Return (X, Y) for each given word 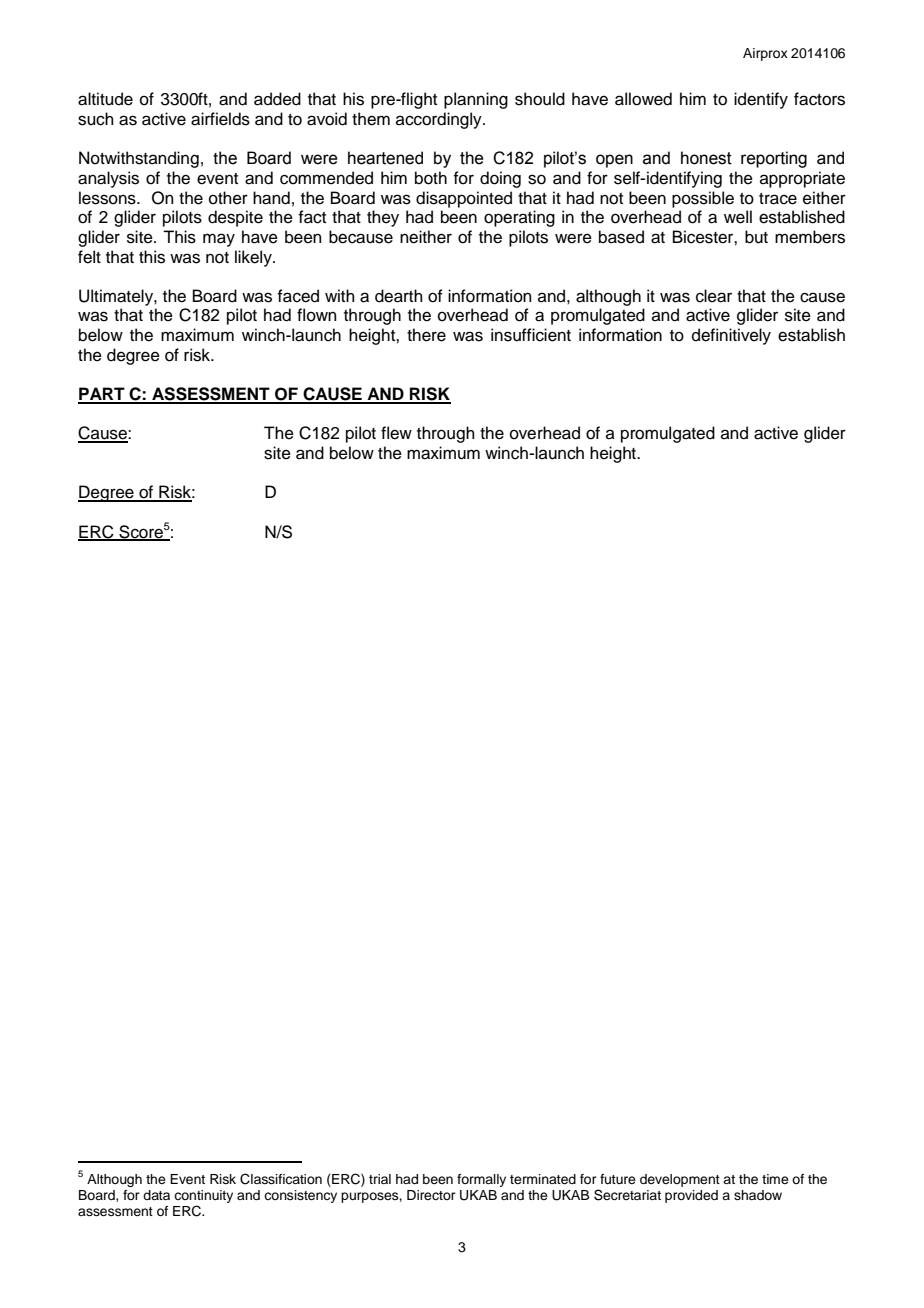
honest (706, 158)
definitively (731, 336)
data (156, 1195)
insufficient (531, 335)
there (426, 335)
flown (317, 315)
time (775, 1179)
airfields (220, 119)
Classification (281, 1179)
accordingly (440, 120)
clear (714, 296)
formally (481, 1180)
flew (396, 433)
